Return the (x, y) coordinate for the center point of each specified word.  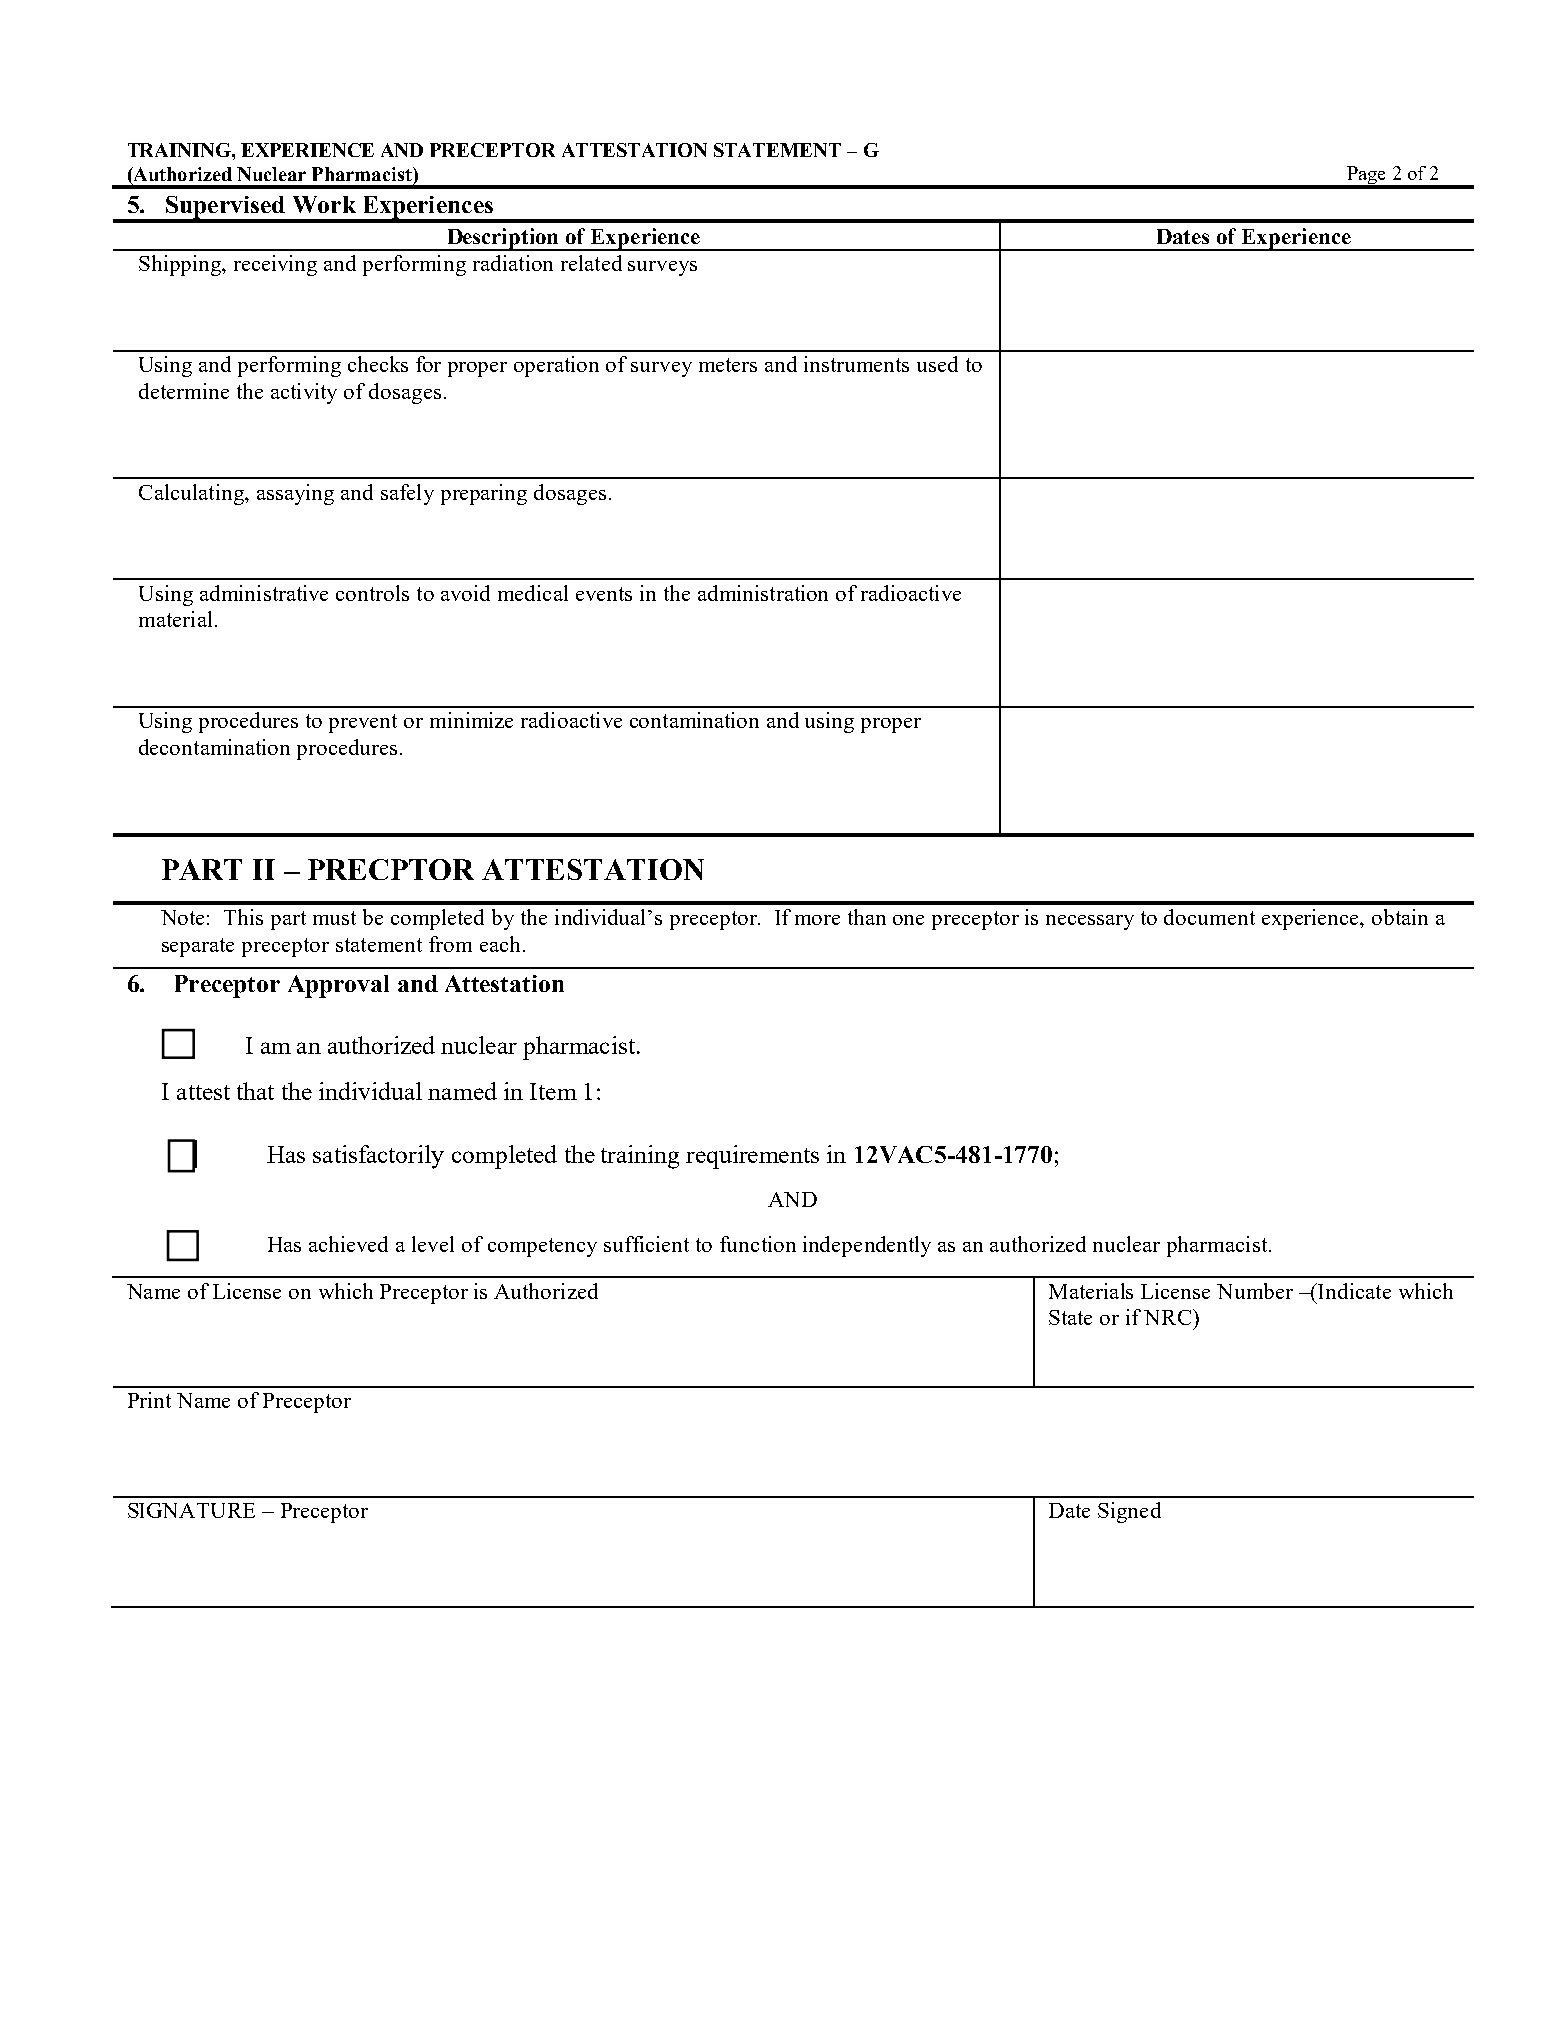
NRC (1169, 1317)
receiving (275, 265)
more (817, 920)
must (334, 918)
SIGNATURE (191, 1510)
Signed (1129, 1512)
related (591, 263)
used (937, 364)
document (1209, 917)
